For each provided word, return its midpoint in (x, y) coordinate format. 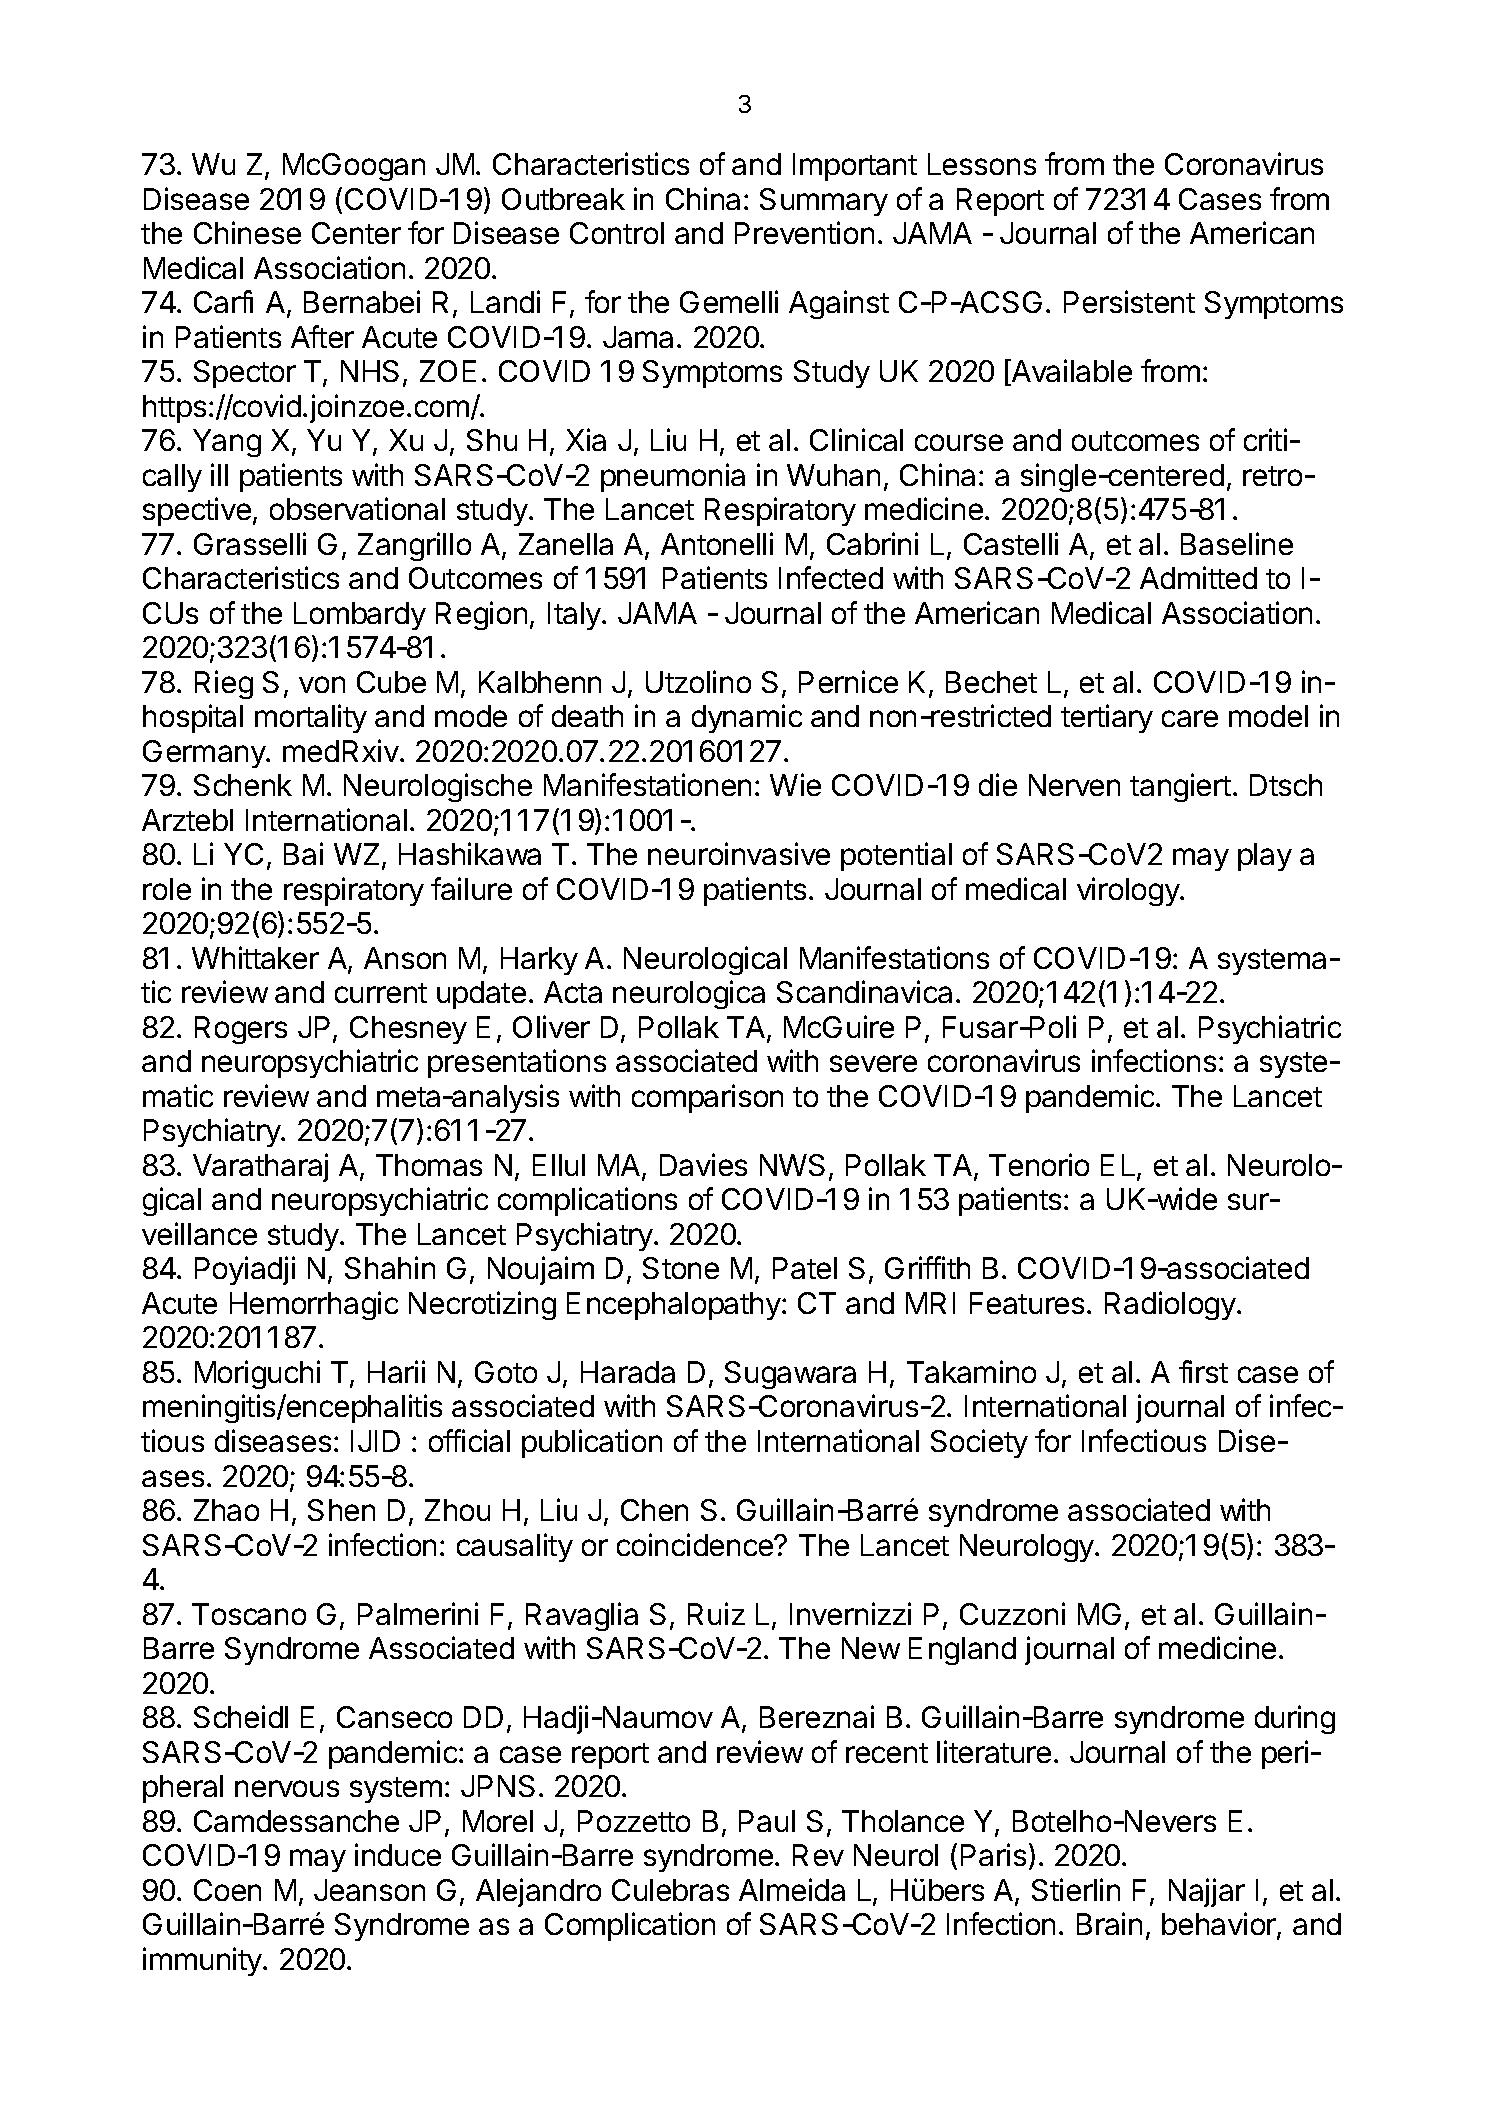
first (1203, 1371)
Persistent (1129, 301)
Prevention (804, 232)
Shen (341, 1510)
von (322, 684)
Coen (227, 1890)
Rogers (241, 1030)
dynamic (747, 718)
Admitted (1198, 577)
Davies (703, 1164)
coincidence (696, 1544)
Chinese (247, 232)
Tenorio (1039, 1164)
